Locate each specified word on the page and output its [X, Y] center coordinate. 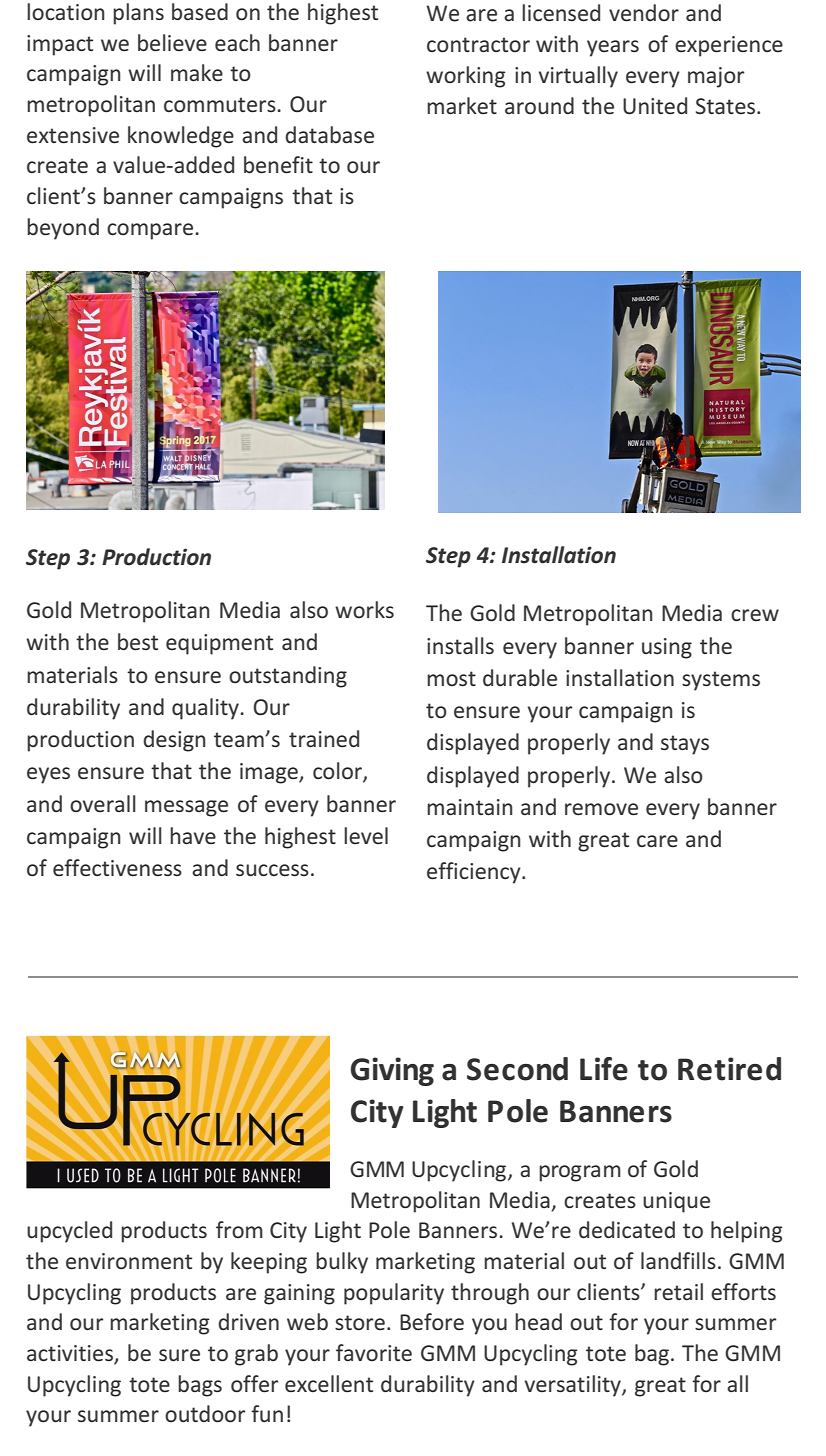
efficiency [475, 873]
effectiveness [117, 868]
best [138, 642]
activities [71, 1354]
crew [755, 615]
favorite [374, 1352]
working [466, 77]
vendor [644, 13]
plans [138, 14]
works [364, 609]
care [657, 841]
